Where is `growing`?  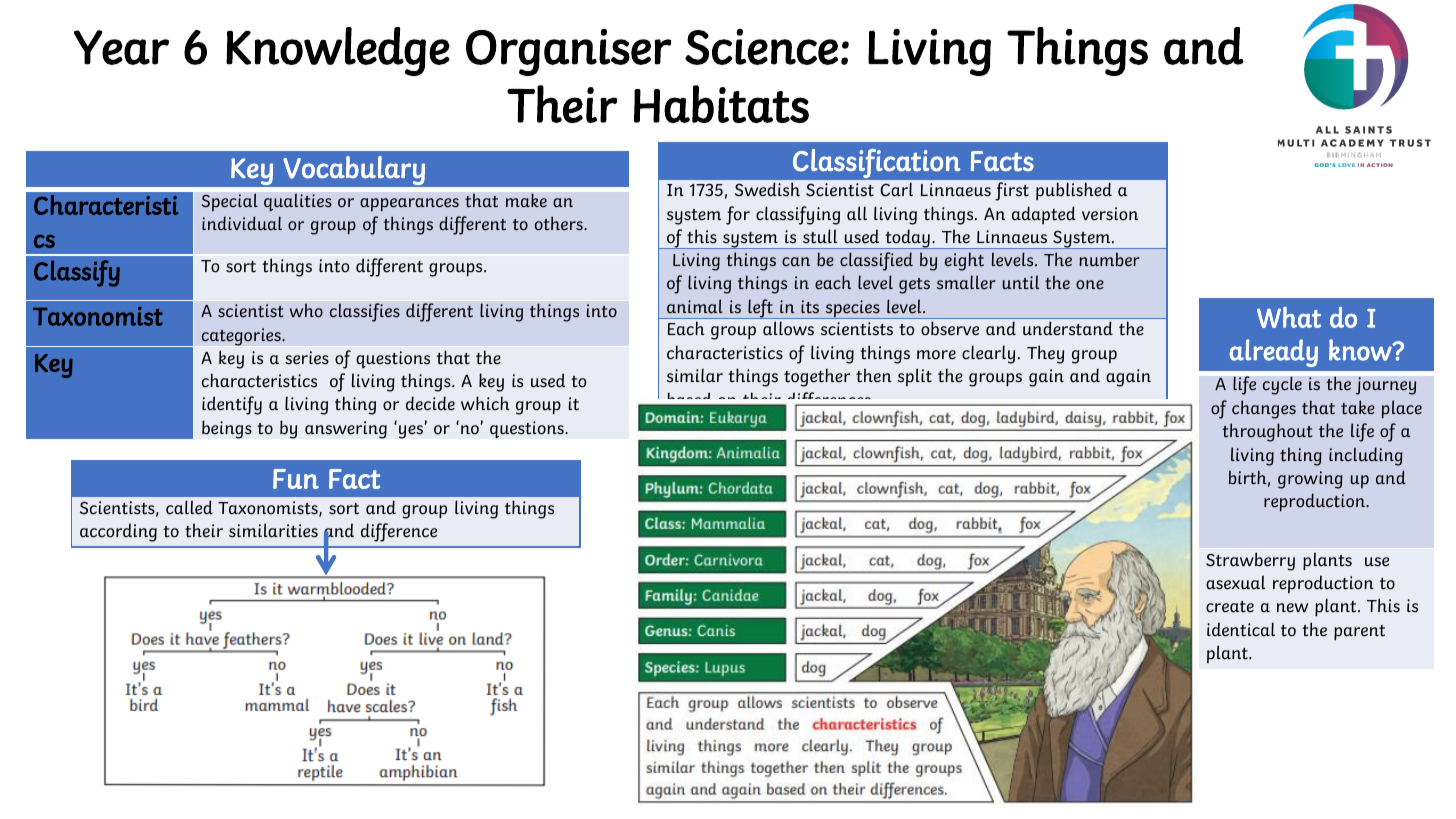
growing is located at coordinates (1310, 480).
